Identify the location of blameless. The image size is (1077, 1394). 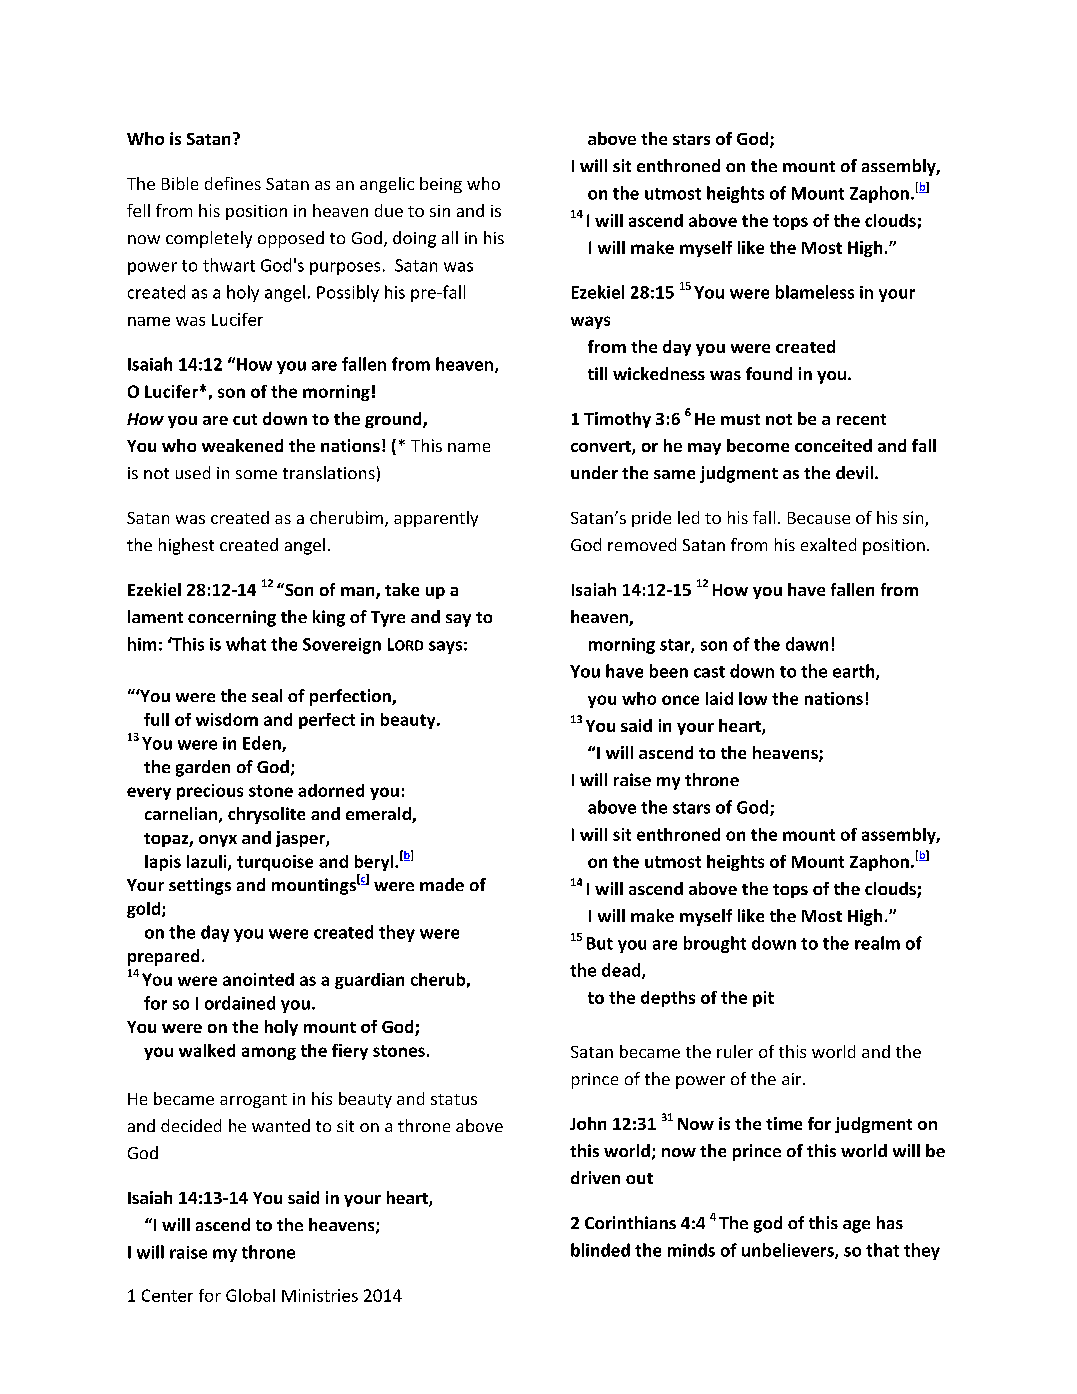
(815, 292).
